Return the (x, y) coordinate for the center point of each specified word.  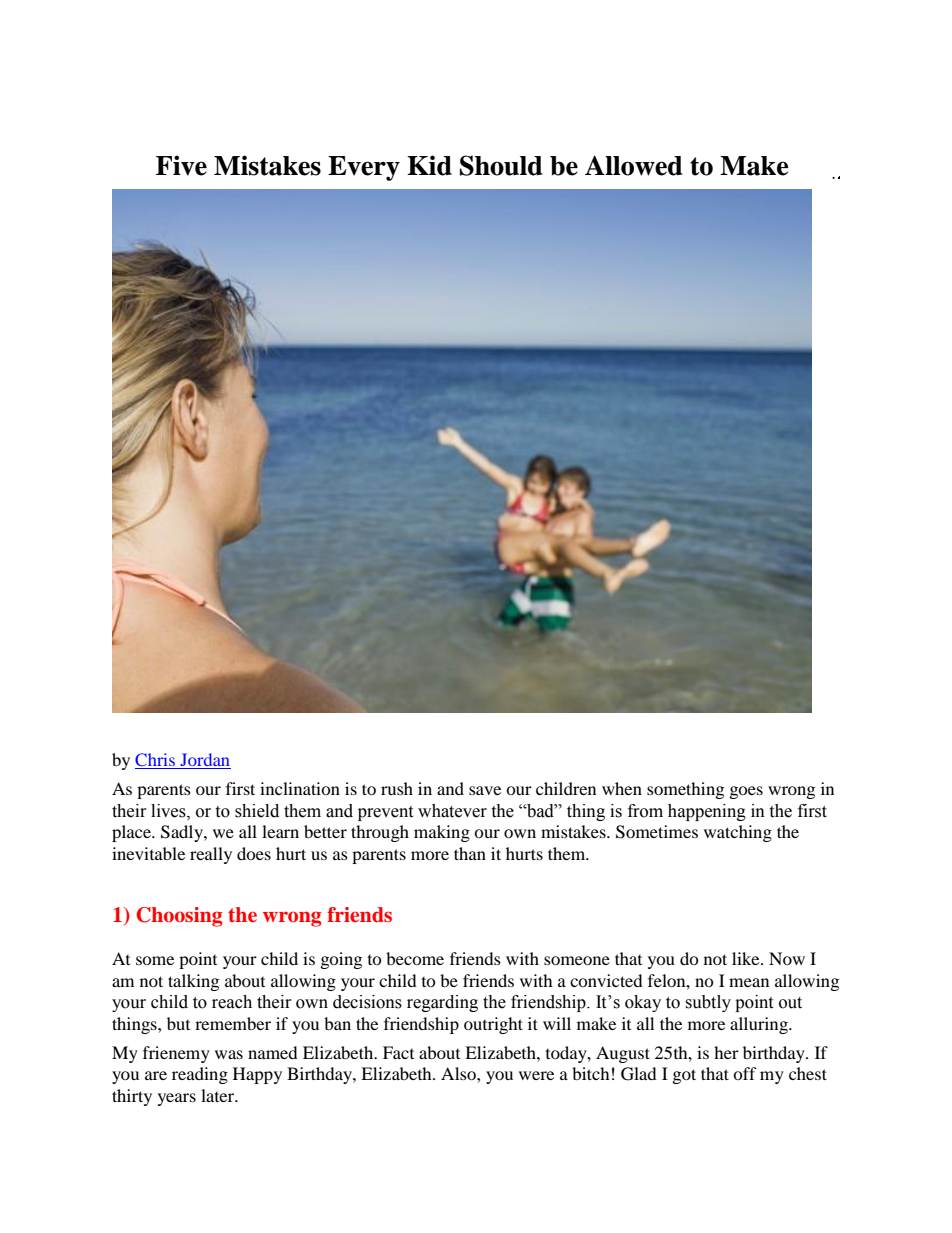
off (745, 1073)
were (536, 1075)
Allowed (633, 165)
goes (746, 792)
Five (181, 165)
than (470, 853)
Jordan (204, 761)
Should (501, 165)
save (485, 790)
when (622, 788)
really (211, 855)
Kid (429, 165)
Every (364, 168)
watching (738, 833)
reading (200, 1075)
